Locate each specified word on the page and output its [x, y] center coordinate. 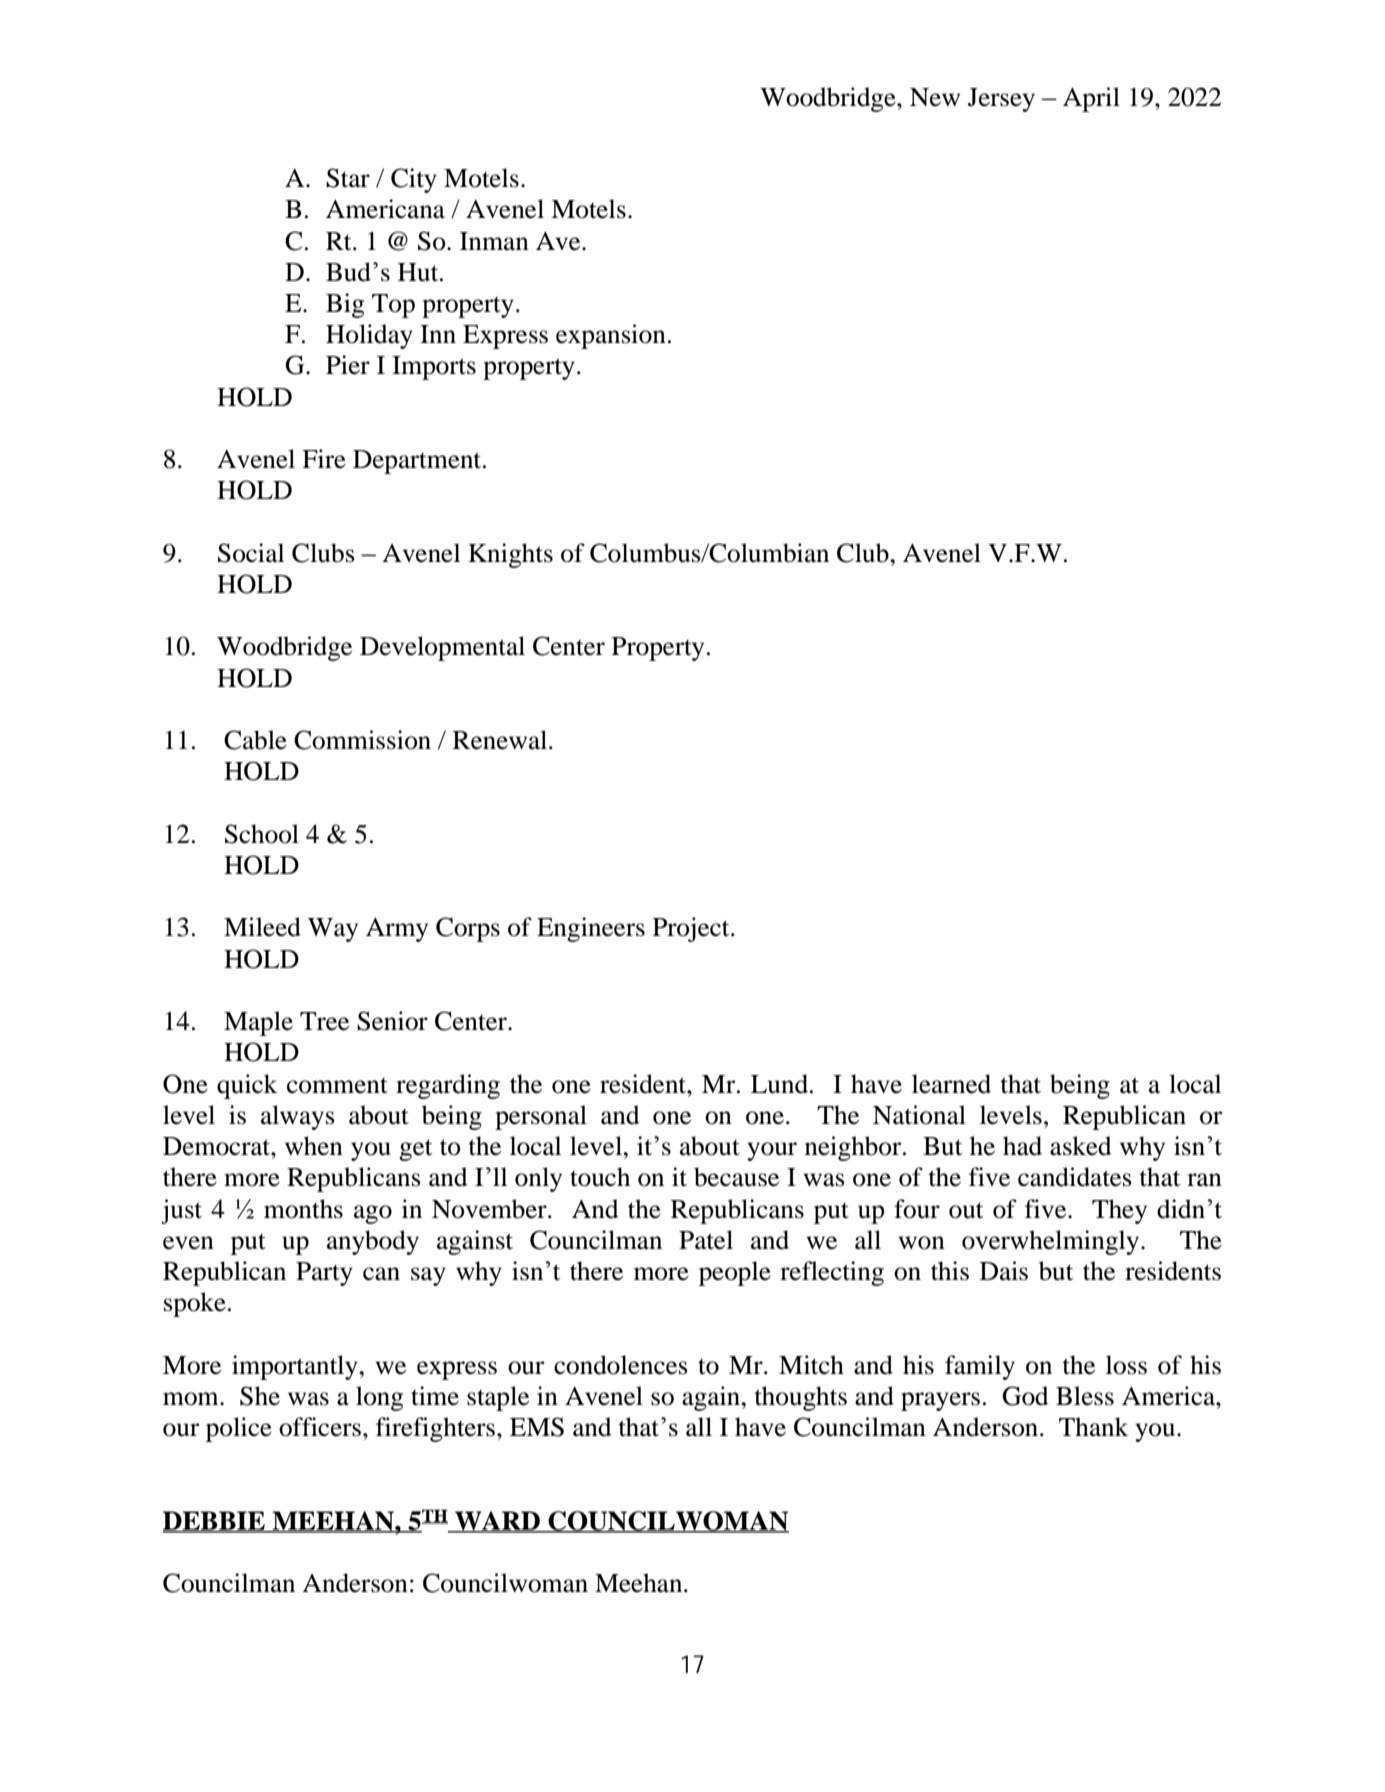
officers [320, 1427]
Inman [494, 241]
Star [348, 178]
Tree [324, 1021]
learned [951, 1084]
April [1091, 99]
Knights [510, 555]
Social [251, 553]
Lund [781, 1084]
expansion [611, 336]
